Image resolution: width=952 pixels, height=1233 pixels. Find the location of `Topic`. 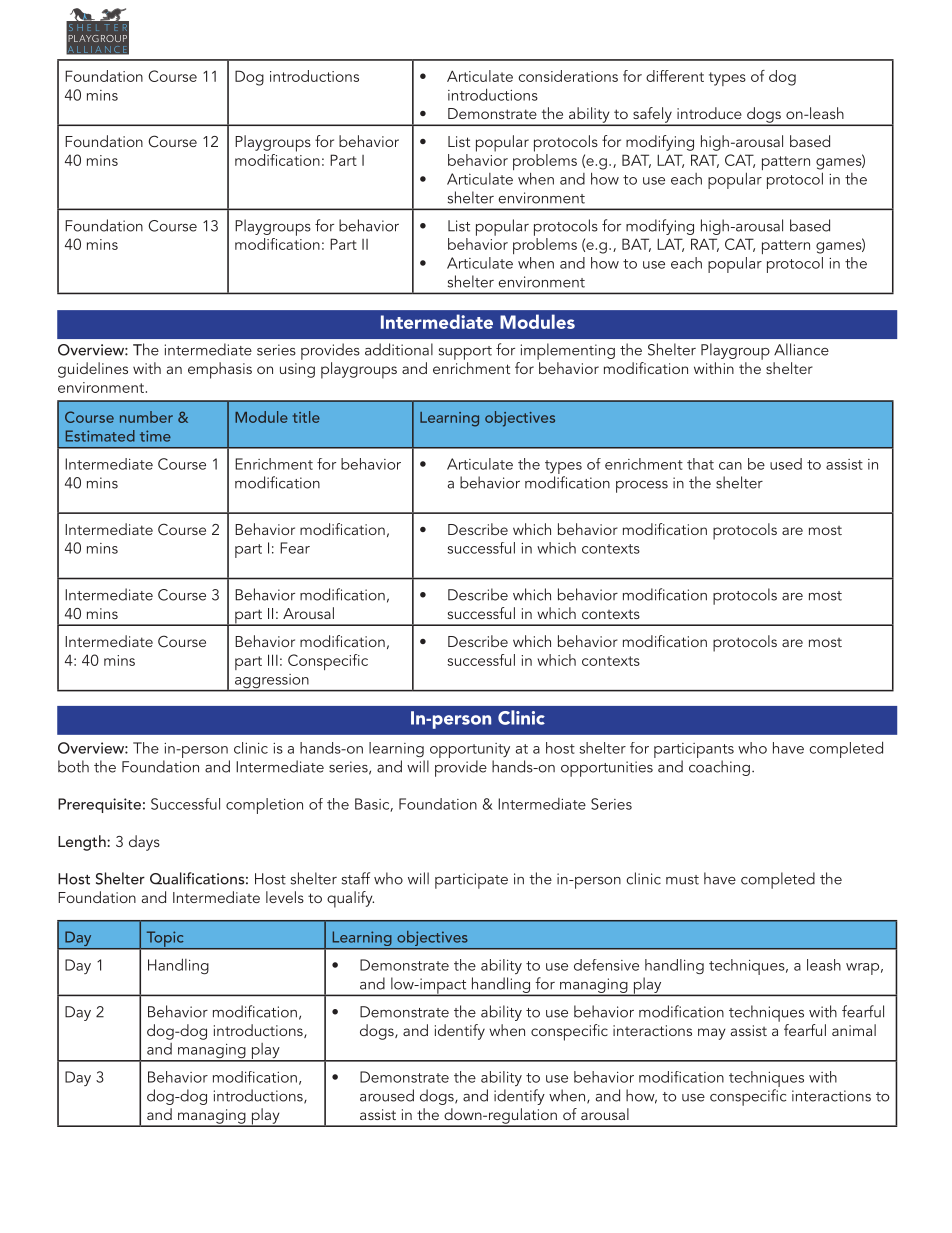

Topic is located at coordinates (165, 940).
